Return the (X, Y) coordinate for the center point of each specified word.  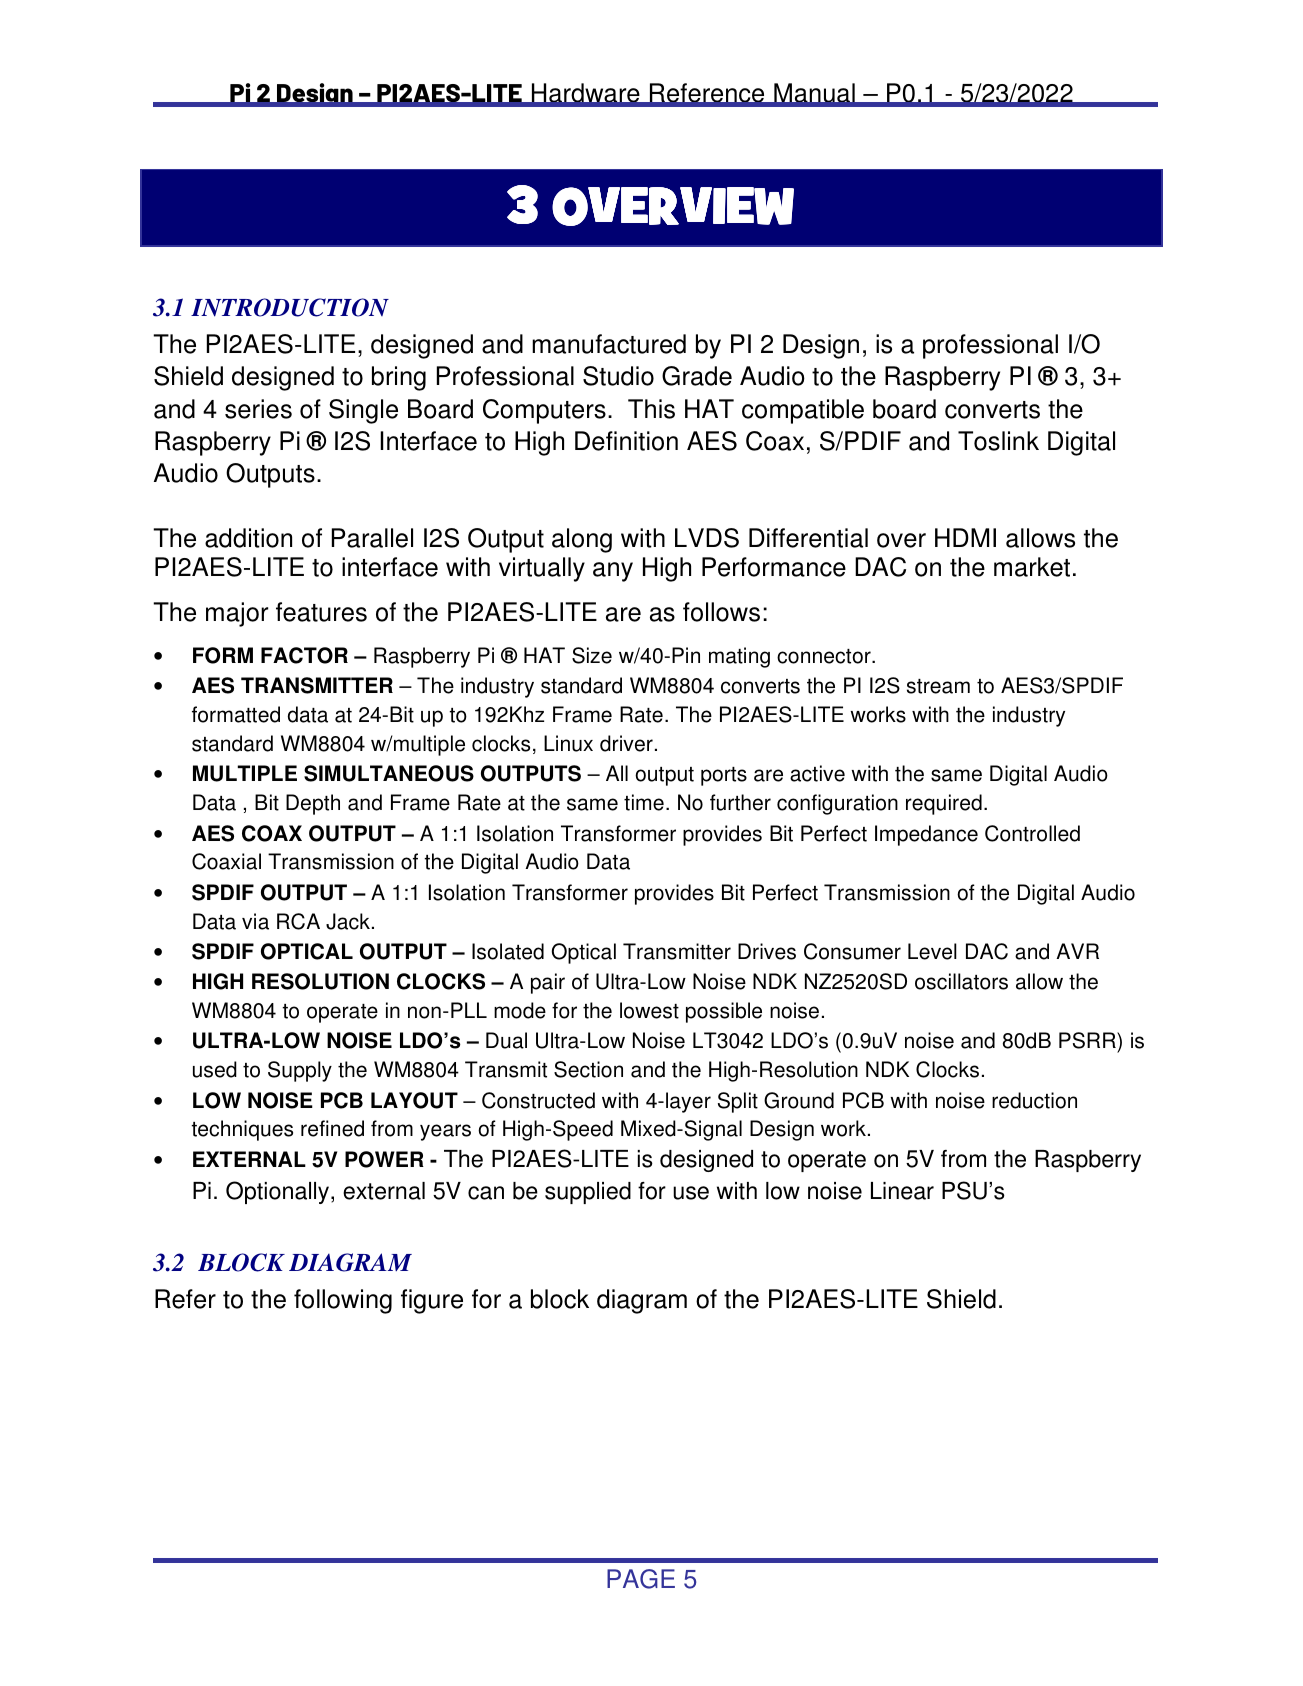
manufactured (609, 344)
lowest (649, 1010)
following (343, 1301)
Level (932, 951)
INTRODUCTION (290, 307)
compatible (803, 411)
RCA (298, 921)
